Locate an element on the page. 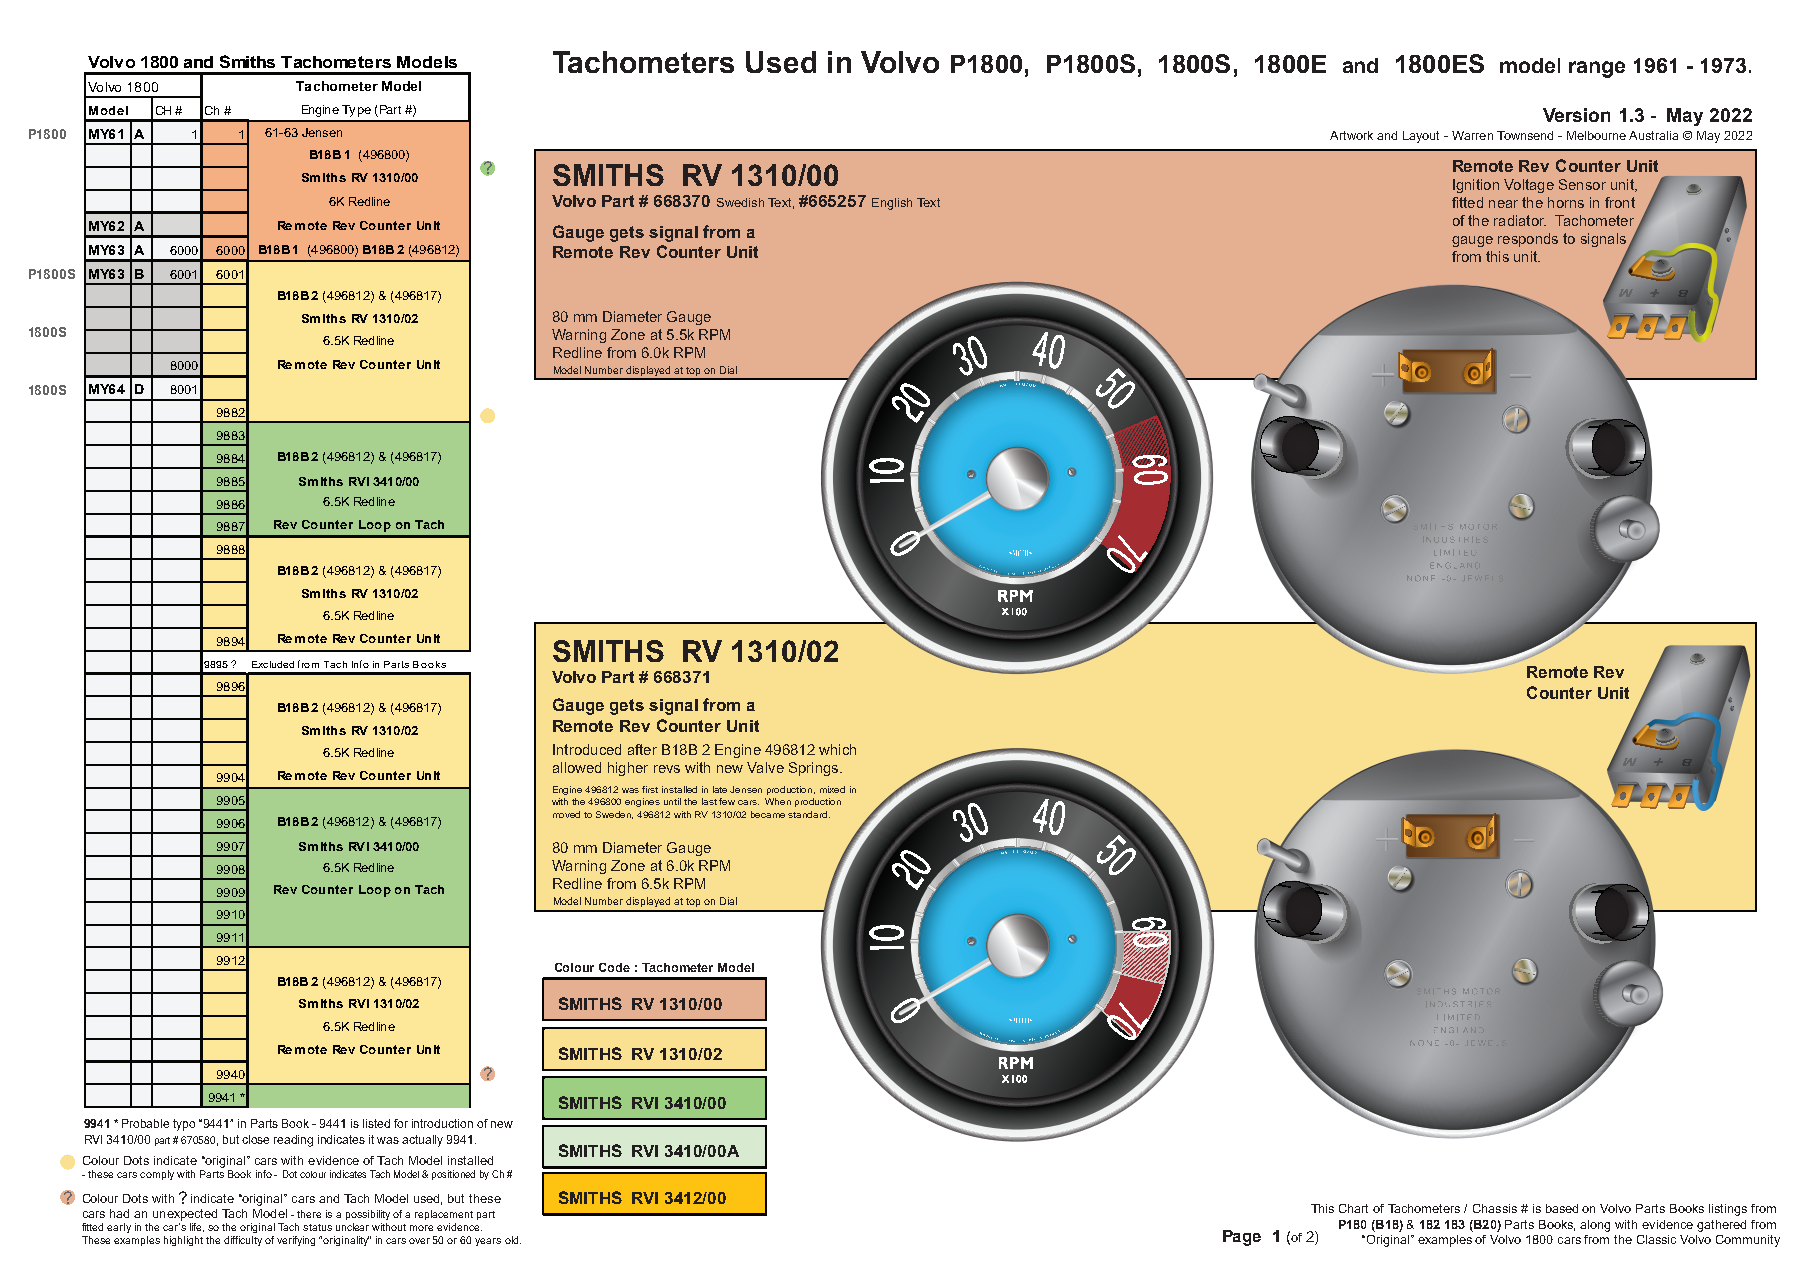  status is located at coordinates (317, 1227).
